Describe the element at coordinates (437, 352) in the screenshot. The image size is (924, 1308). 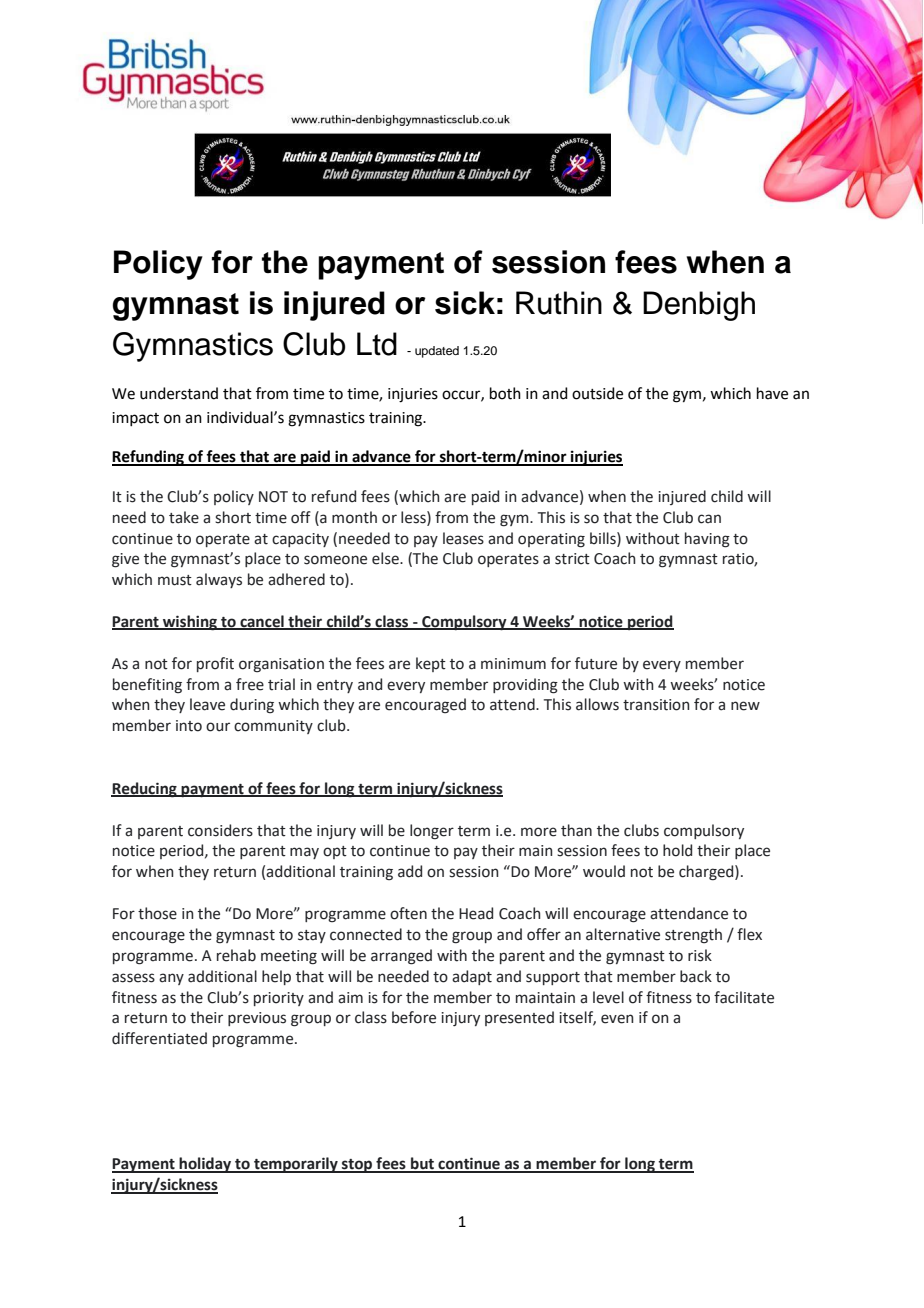
I see `updated` at that location.
